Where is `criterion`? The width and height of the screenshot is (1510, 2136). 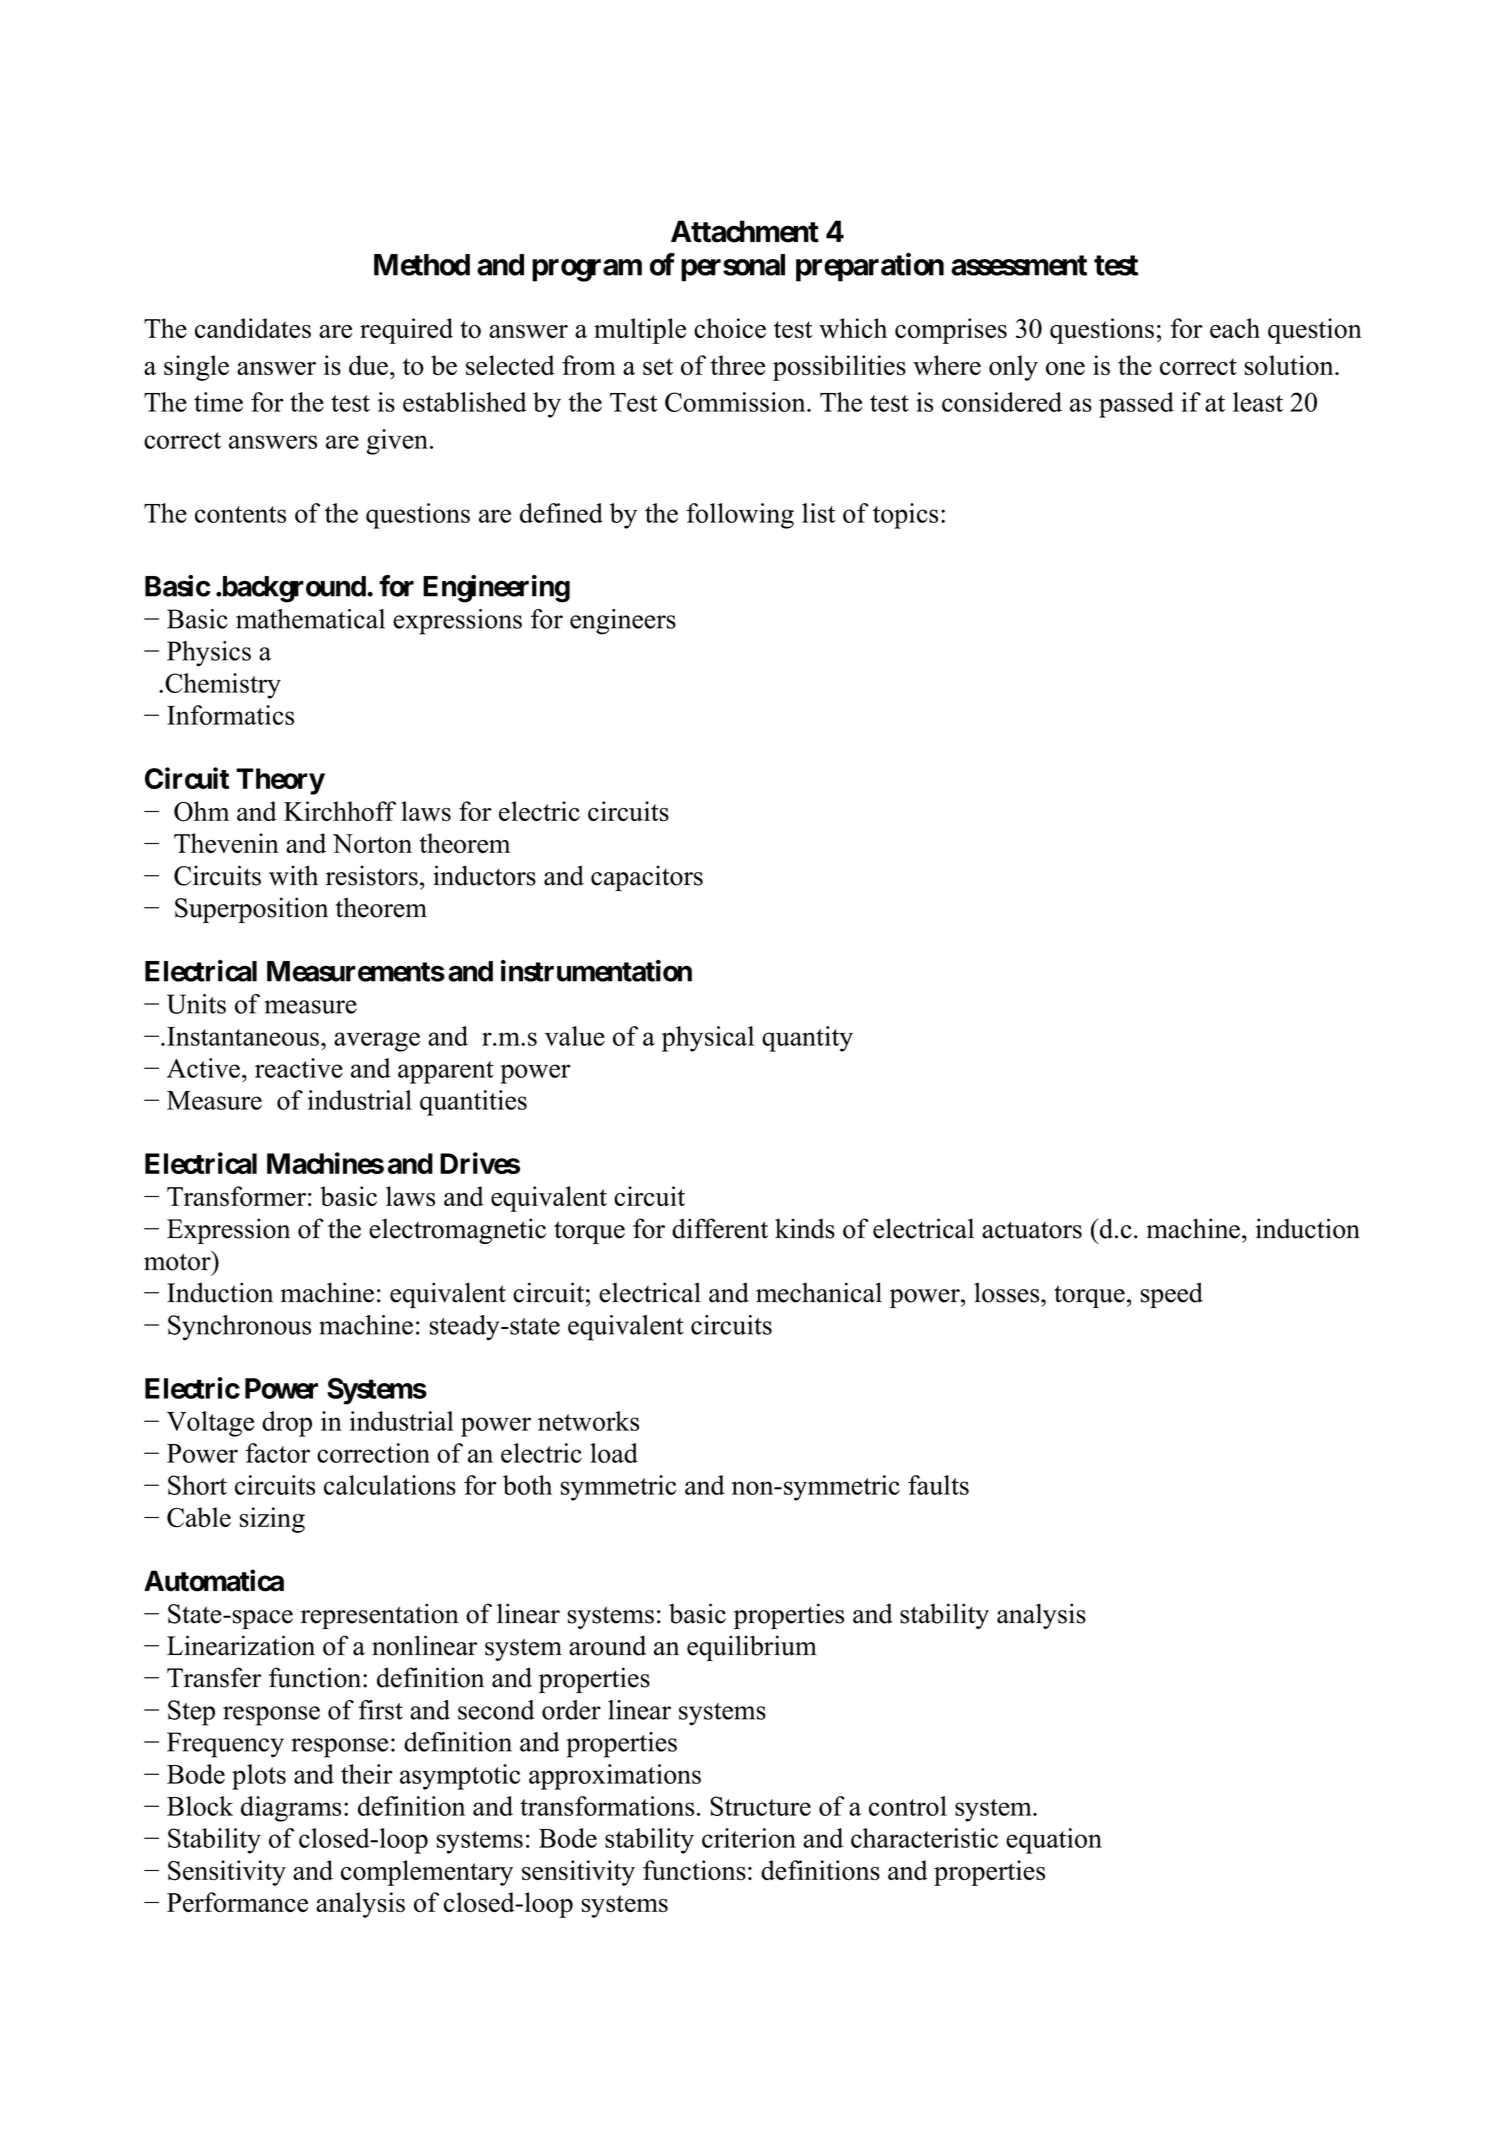
criterion is located at coordinates (749, 1838).
